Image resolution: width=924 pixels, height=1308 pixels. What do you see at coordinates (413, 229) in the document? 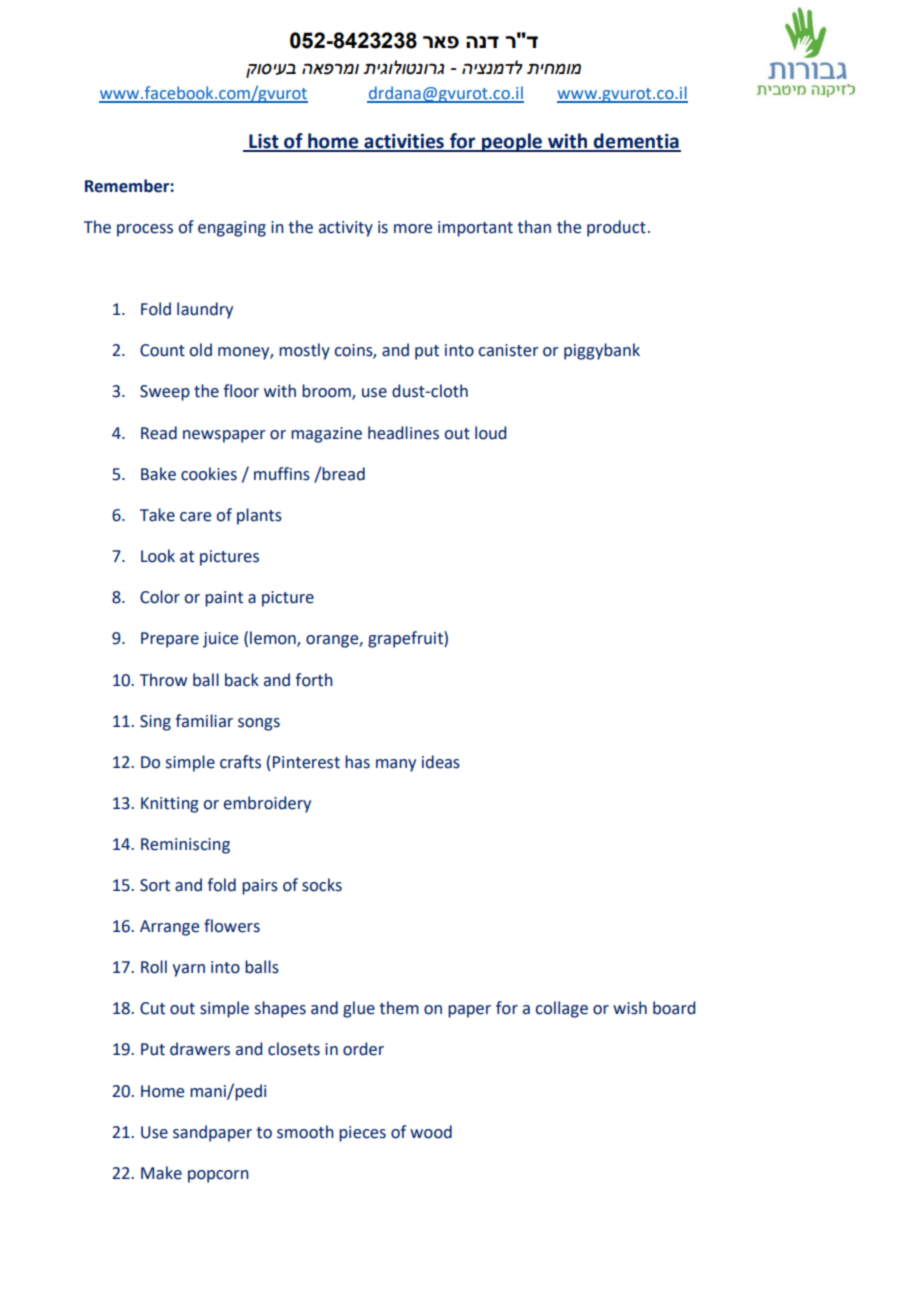
I see `more` at bounding box center [413, 229].
